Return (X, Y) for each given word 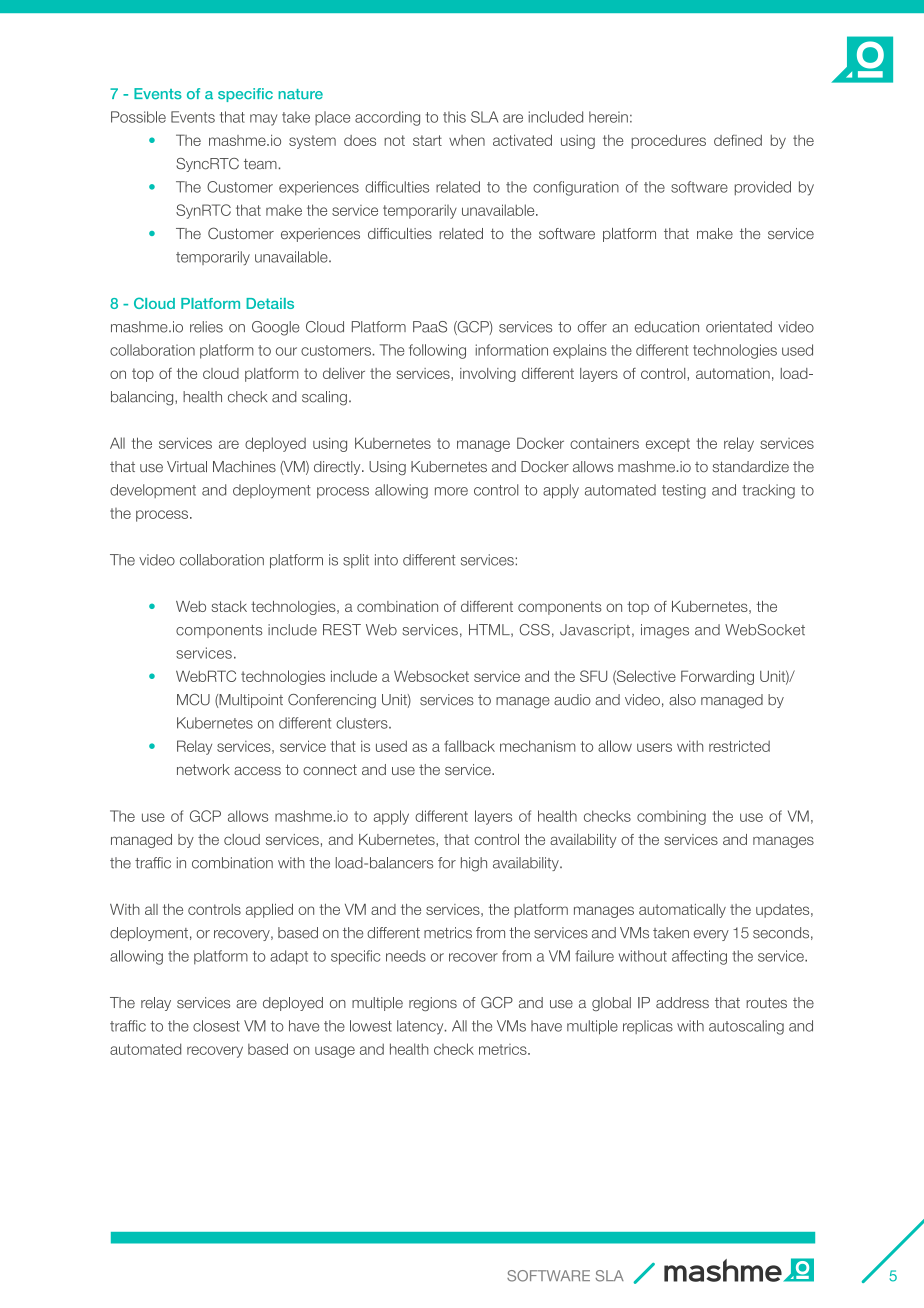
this (454, 117)
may (263, 120)
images (665, 631)
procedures (669, 141)
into (386, 560)
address (682, 1003)
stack (229, 606)
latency (421, 1027)
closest (216, 1026)
